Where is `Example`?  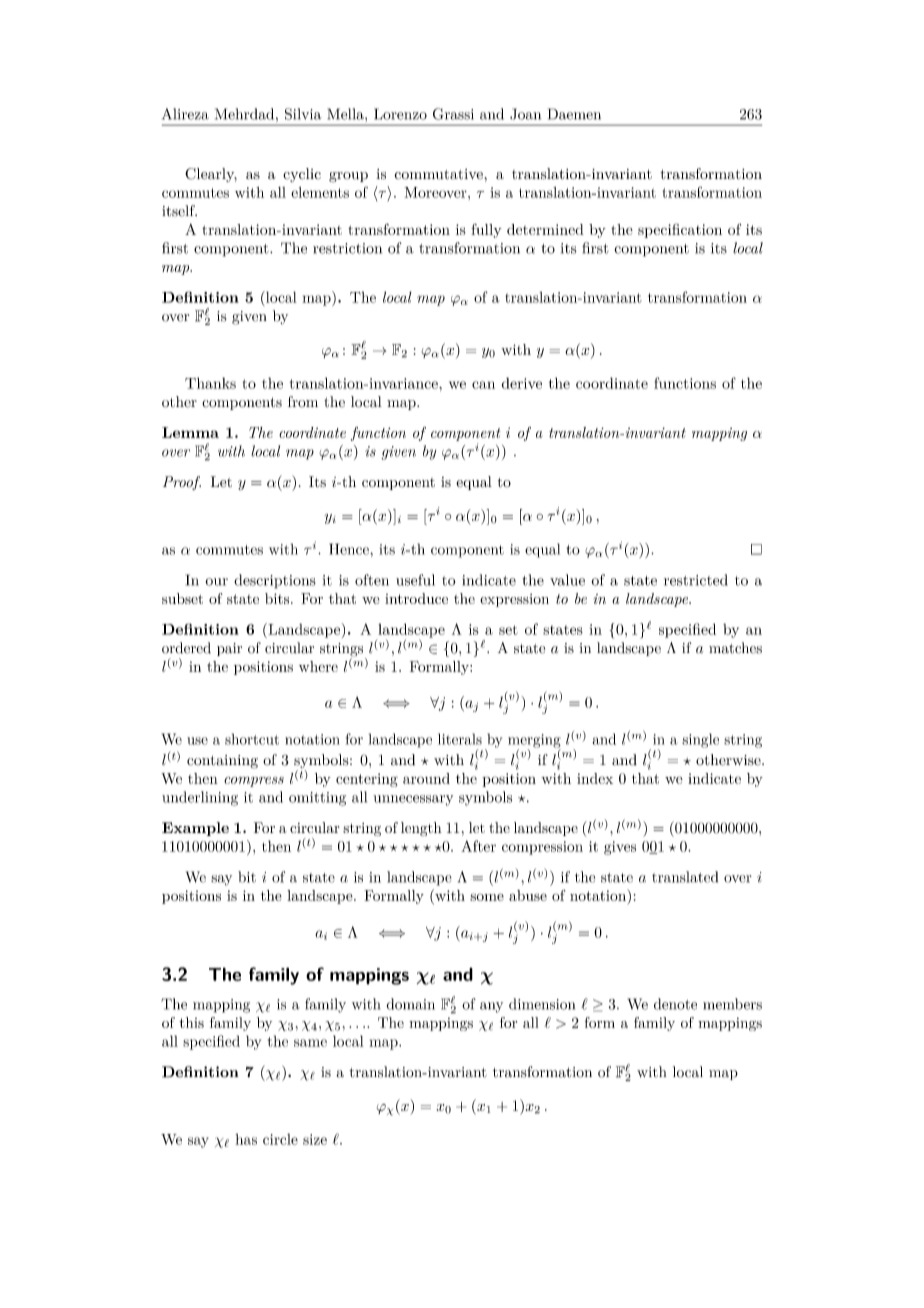 Example is located at coordinates (195, 829).
